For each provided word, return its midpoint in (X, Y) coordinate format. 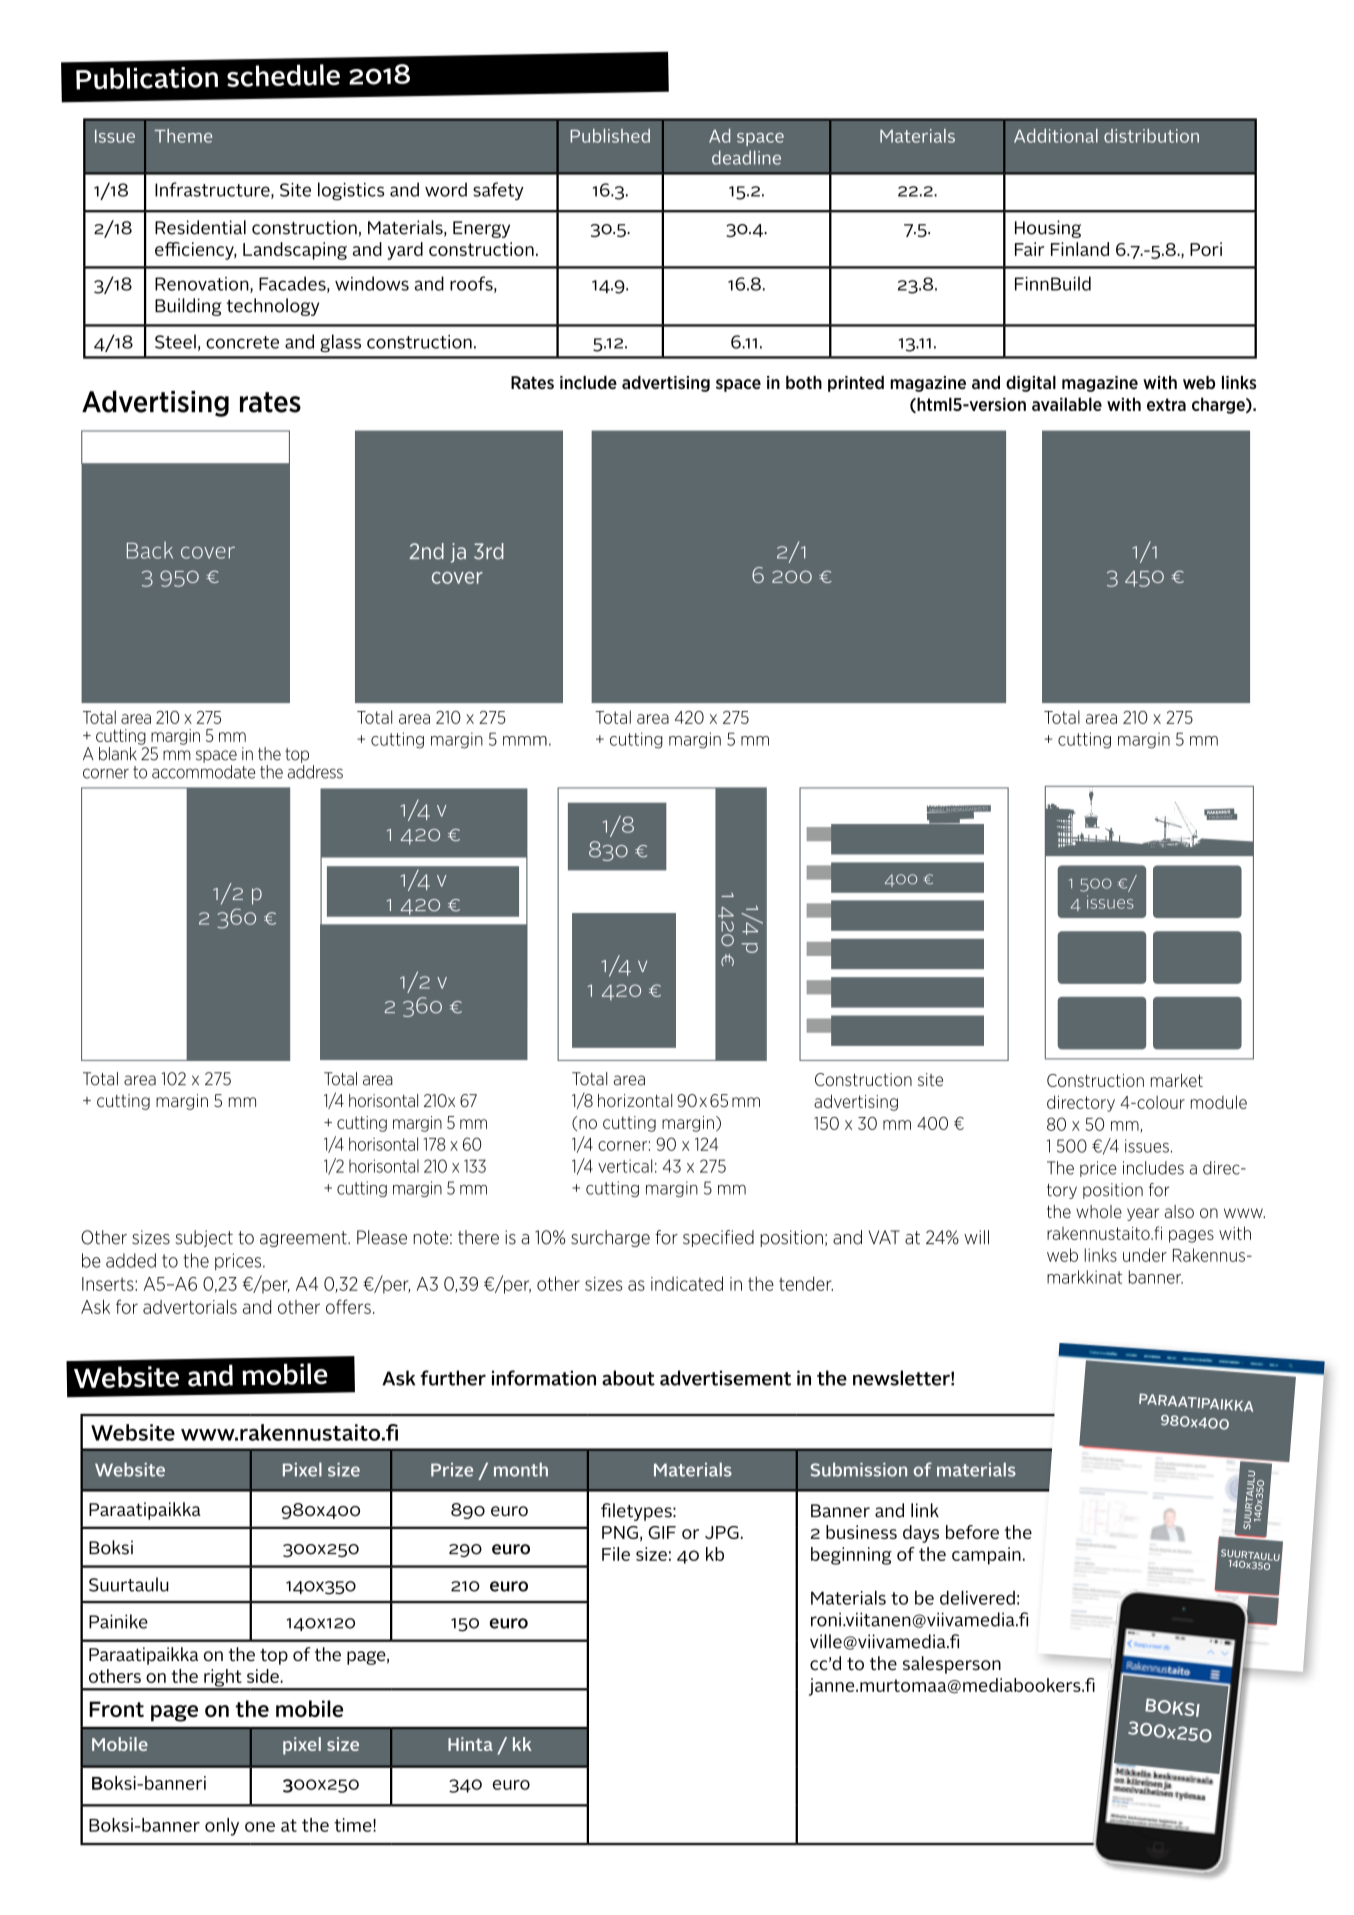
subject (204, 1238)
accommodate (203, 772)
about (628, 1378)
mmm (525, 741)
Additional (1056, 136)
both (804, 382)
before (972, 1532)
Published (610, 136)
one (260, 1827)
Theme (183, 136)
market (1177, 1080)
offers (348, 1306)
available (1067, 404)
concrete (242, 342)
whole (1099, 1211)
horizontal (635, 1100)
